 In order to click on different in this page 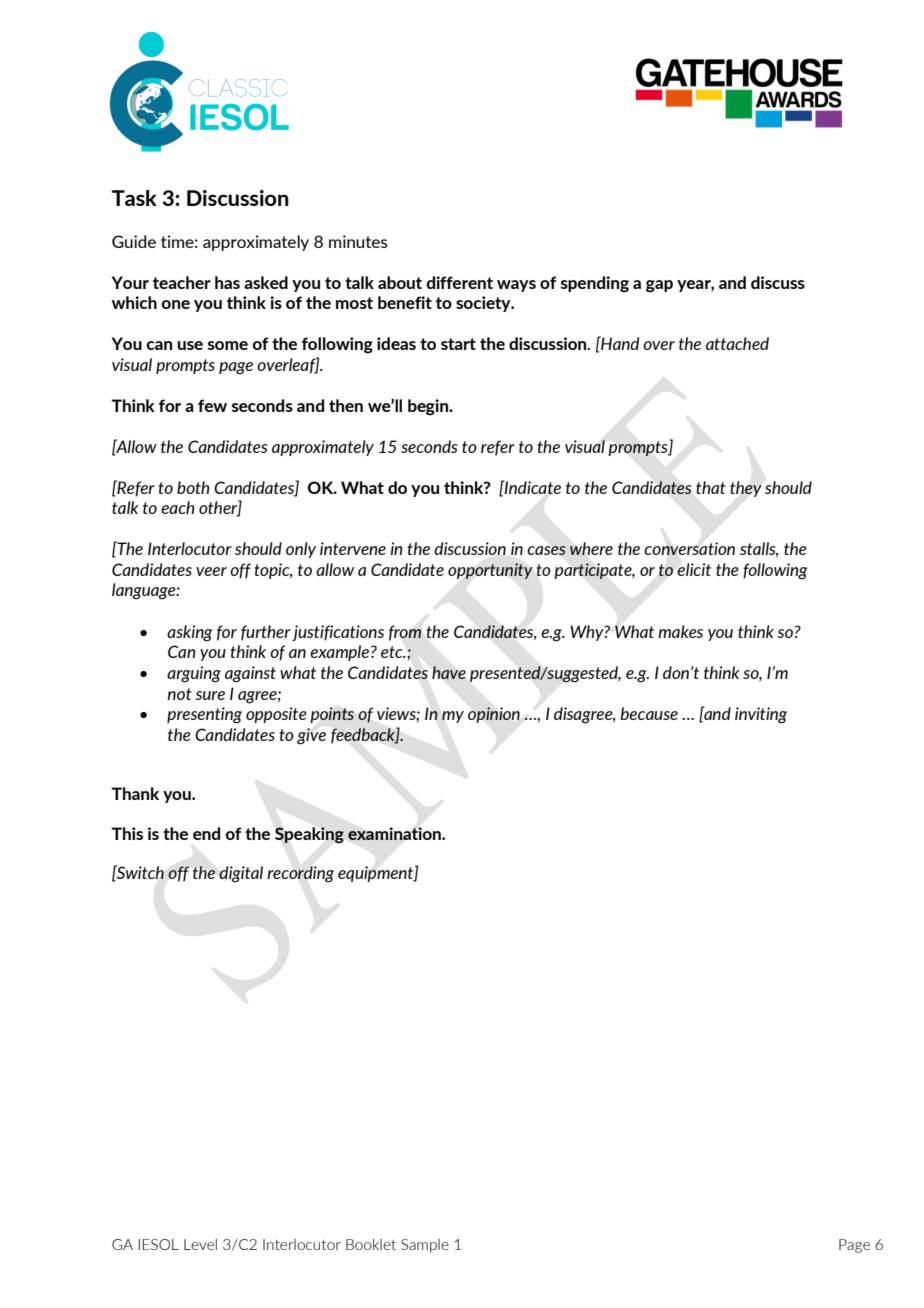, I will do `click(460, 282)`.
